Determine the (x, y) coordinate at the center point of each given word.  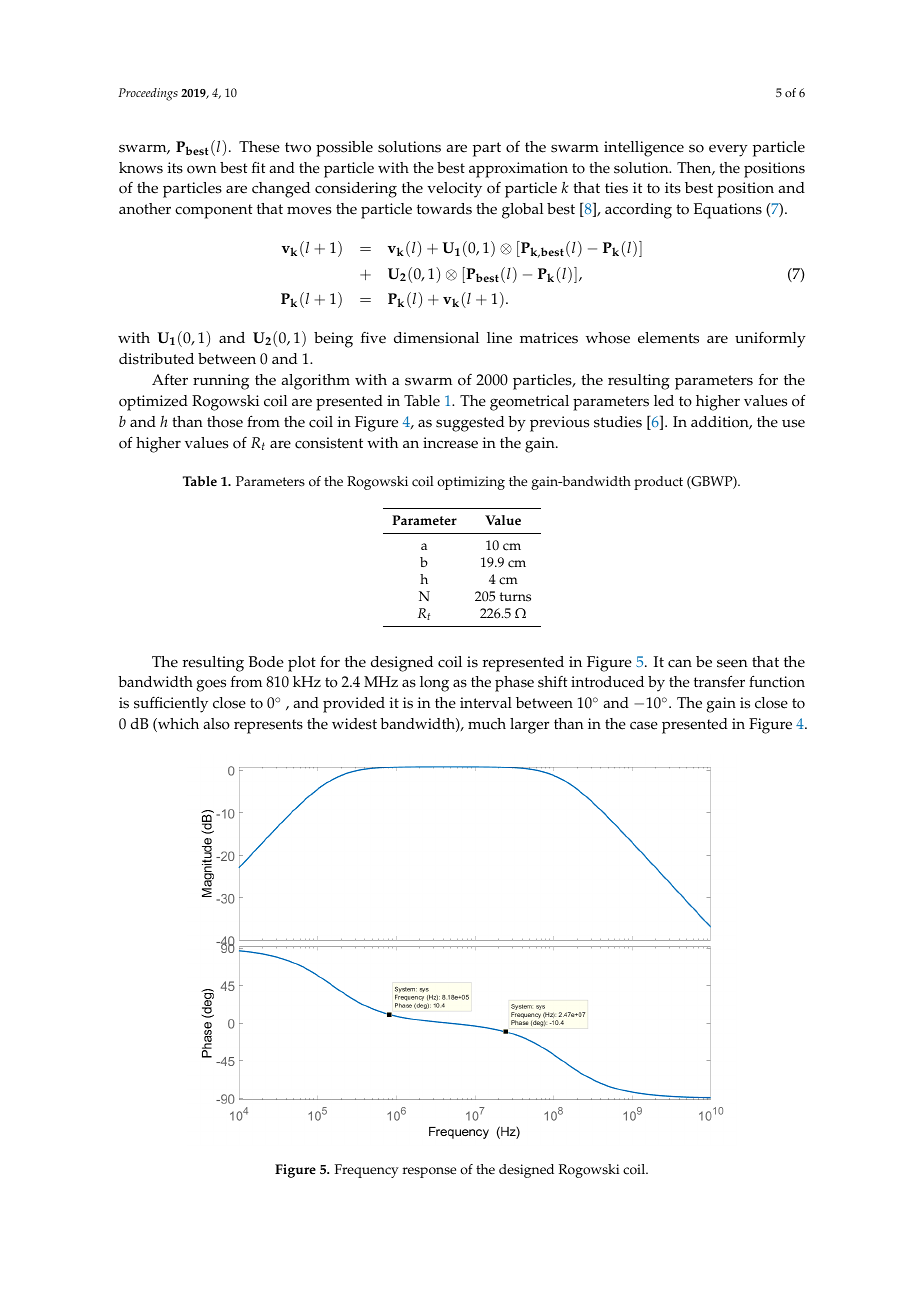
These (259, 147)
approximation (518, 170)
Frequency (367, 1171)
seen (732, 663)
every (728, 150)
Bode (266, 662)
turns (515, 597)
